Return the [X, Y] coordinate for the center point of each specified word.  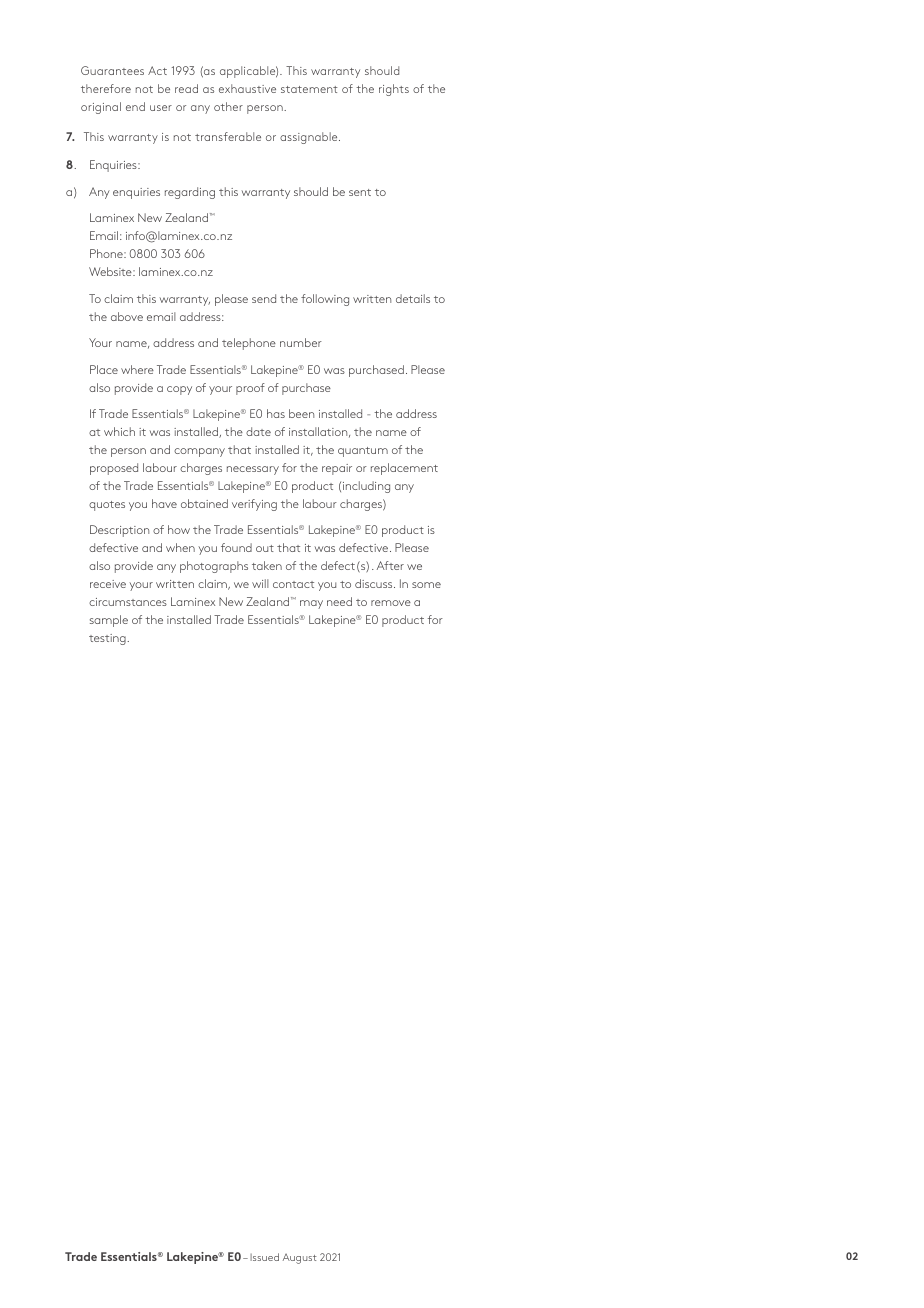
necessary [253, 470]
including [366, 487]
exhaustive [247, 88]
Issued [264, 1257]
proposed [114, 469]
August [300, 1259]
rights [394, 90]
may [311, 604]
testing [108, 639]
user [161, 108]
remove [391, 603]
